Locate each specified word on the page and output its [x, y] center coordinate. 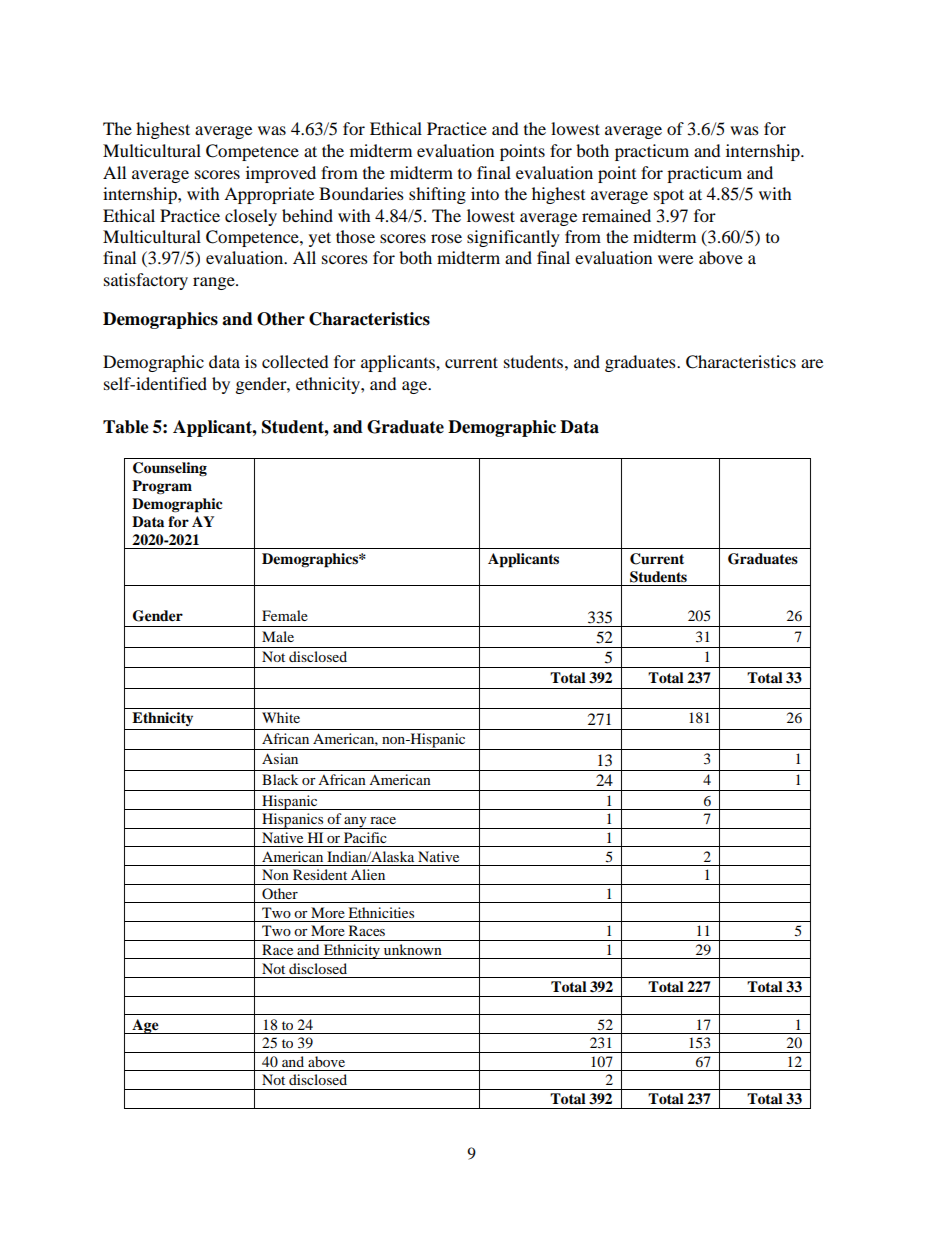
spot [669, 196]
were [675, 259]
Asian [280, 758]
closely [251, 217]
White [281, 717]
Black [280, 779]
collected [295, 361]
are [812, 363]
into [485, 193]
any [356, 823]
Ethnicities [381, 912]
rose [446, 238]
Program [162, 487]
